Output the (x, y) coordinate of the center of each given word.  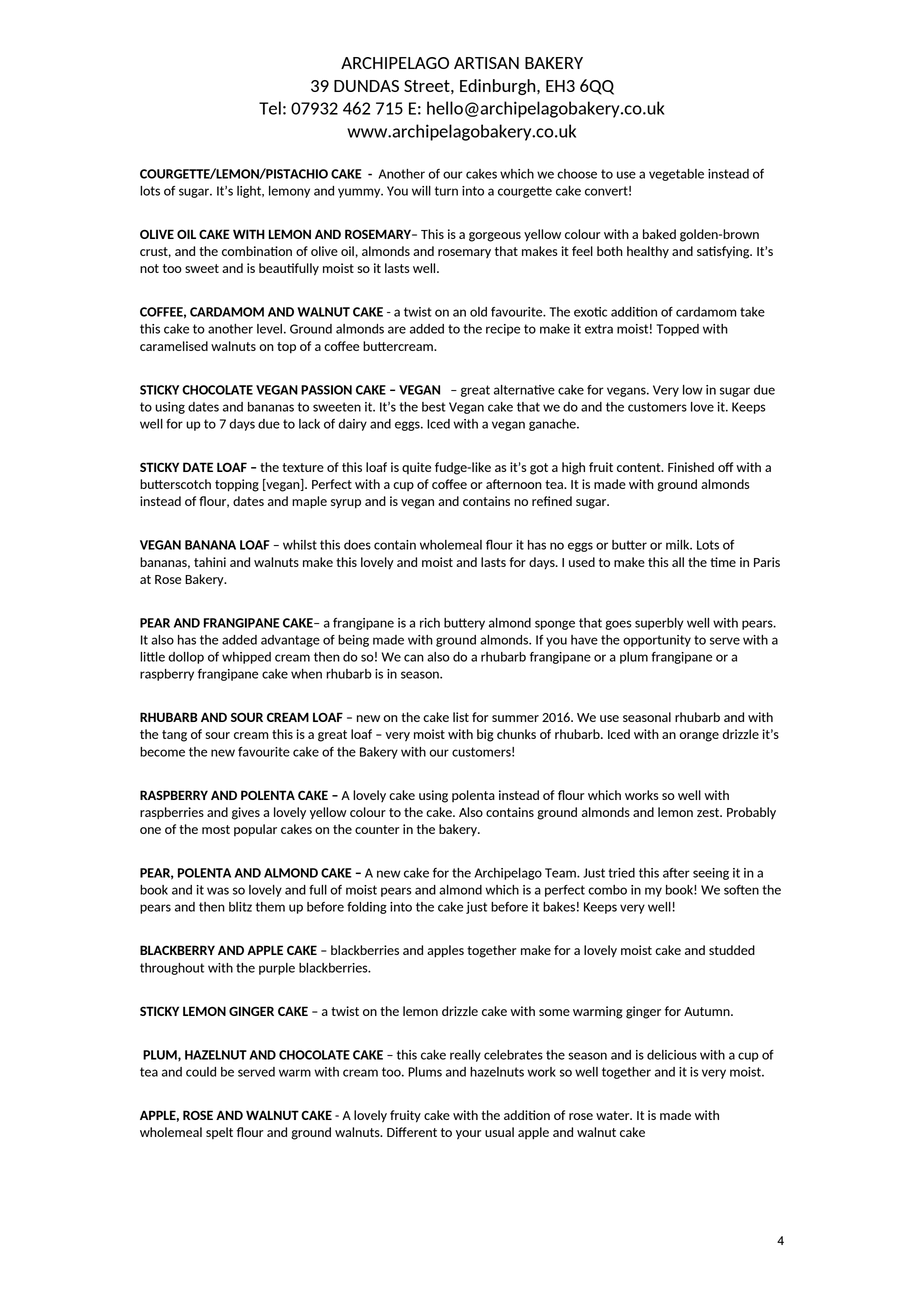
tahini (210, 562)
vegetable (676, 175)
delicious (672, 1055)
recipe (503, 330)
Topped (677, 330)
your (469, 1135)
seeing (711, 874)
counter (377, 829)
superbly (659, 624)
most (216, 829)
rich (430, 623)
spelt (219, 1133)
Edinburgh (499, 87)
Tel (270, 108)
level (269, 329)
